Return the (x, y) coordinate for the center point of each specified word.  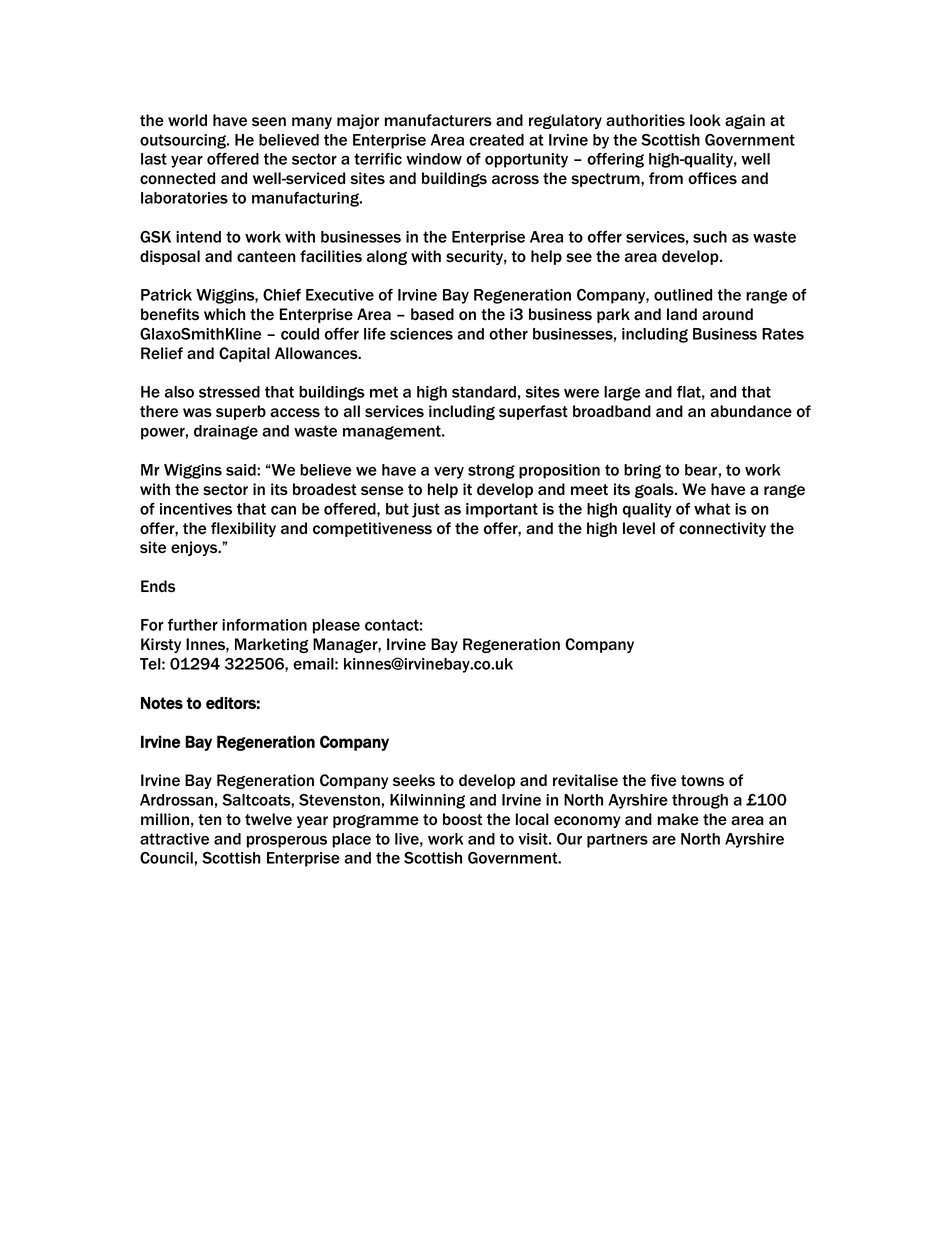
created (496, 140)
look (705, 120)
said (242, 470)
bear (701, 470)
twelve (268, 819)
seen (269, 122)
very (449, 473)
